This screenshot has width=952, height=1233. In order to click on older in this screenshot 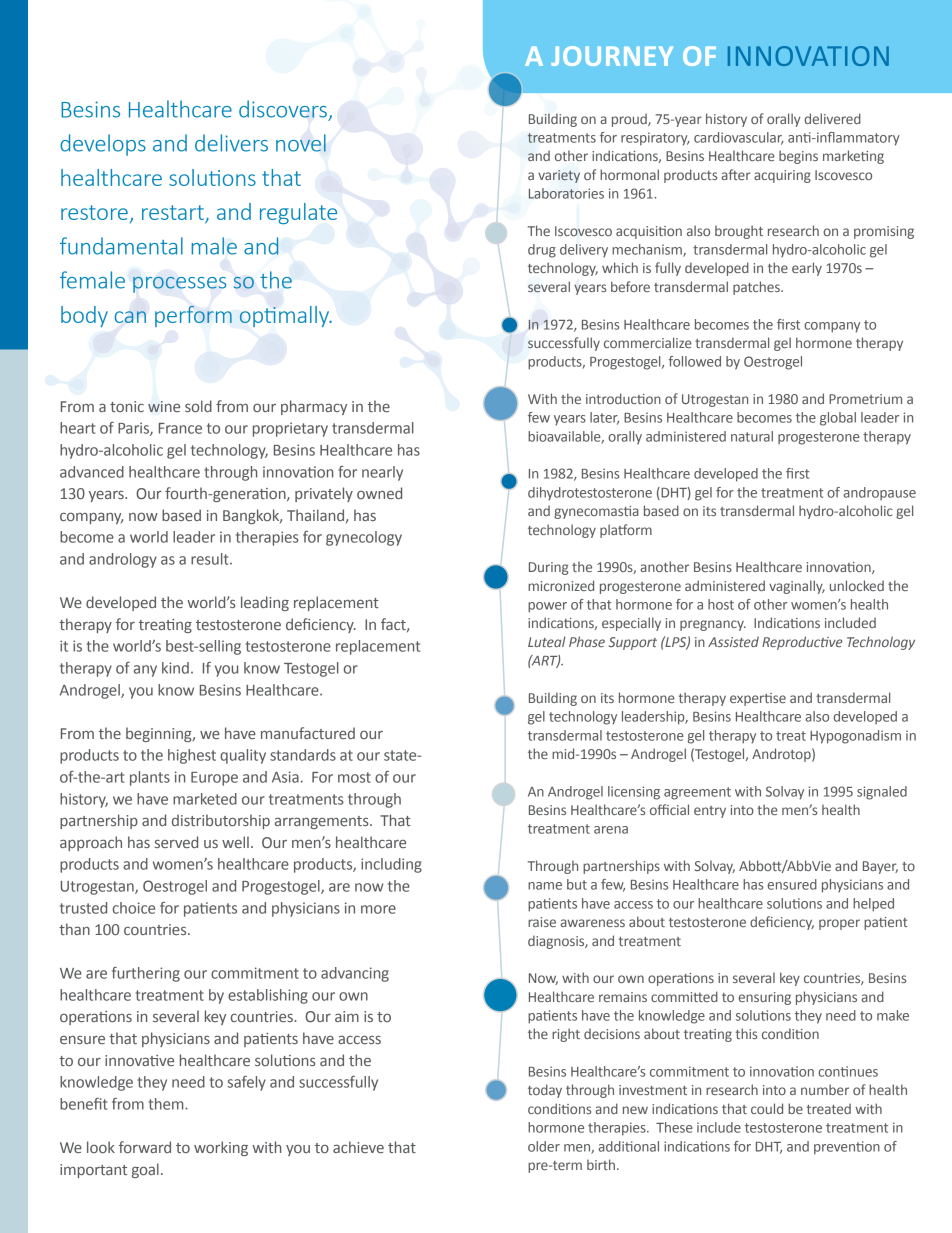, I will do `click(544, 1146)`.
